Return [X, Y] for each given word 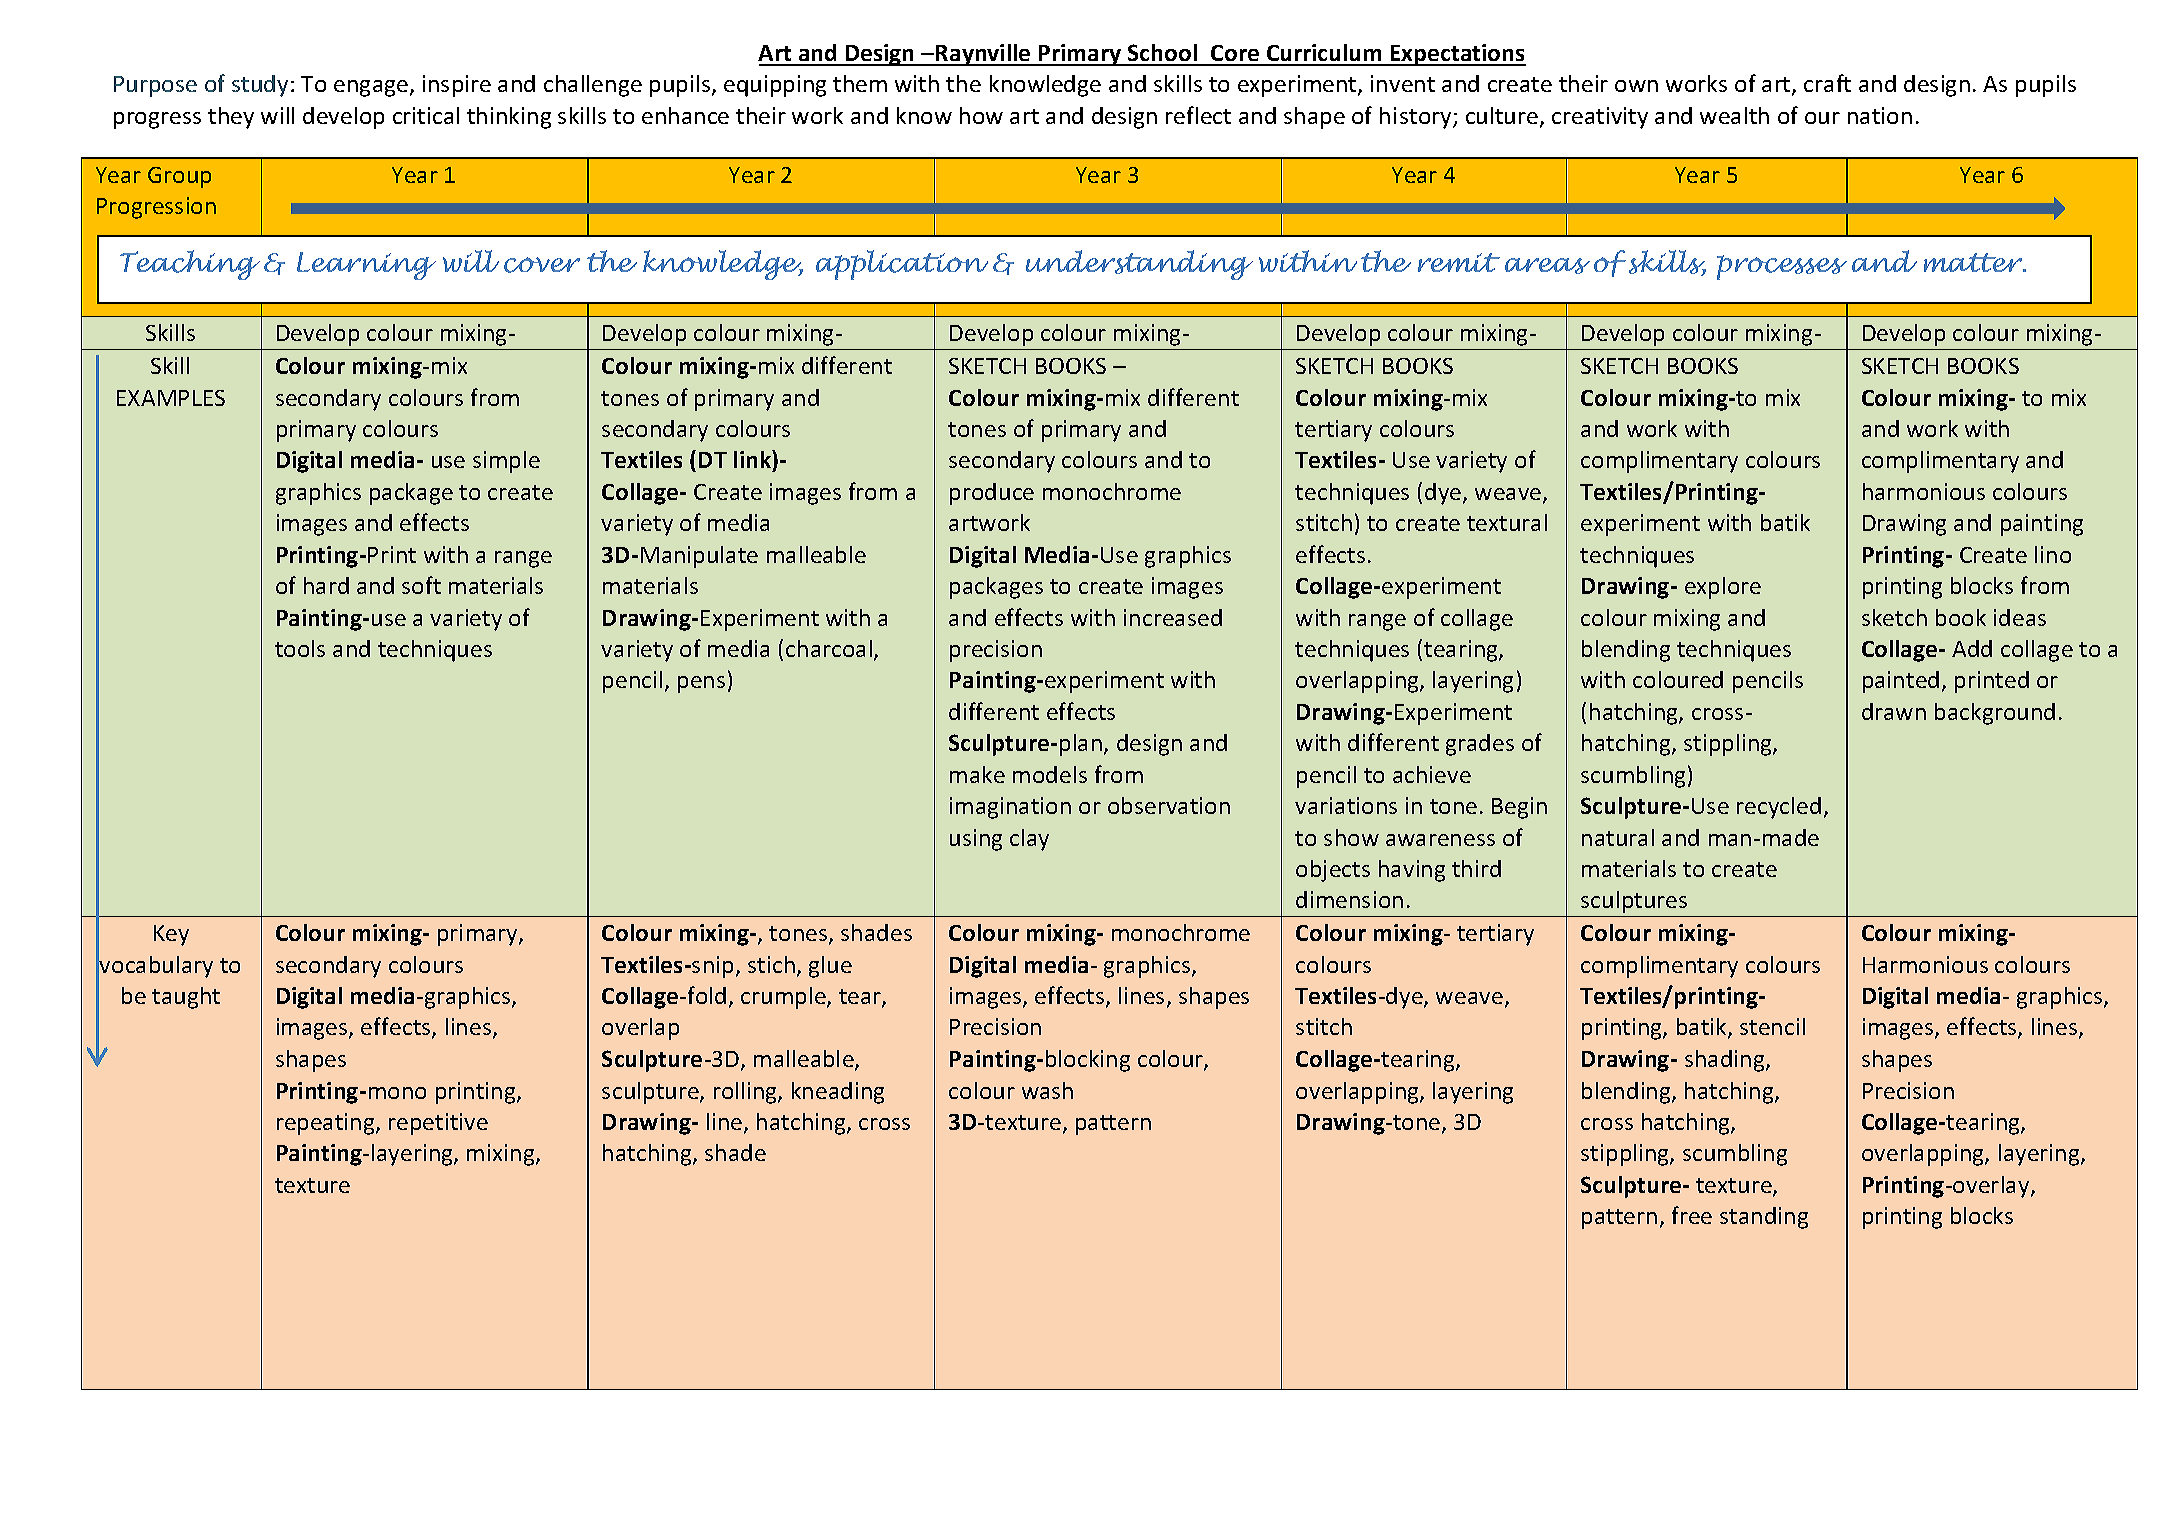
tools [300, 648]
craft [1827, 83]
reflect [1198, 115]
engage [371, 88]
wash [1047, 1090]
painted [1901, 682]
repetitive [438, 1124]
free [1692, 1215]
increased [1173, 617]
